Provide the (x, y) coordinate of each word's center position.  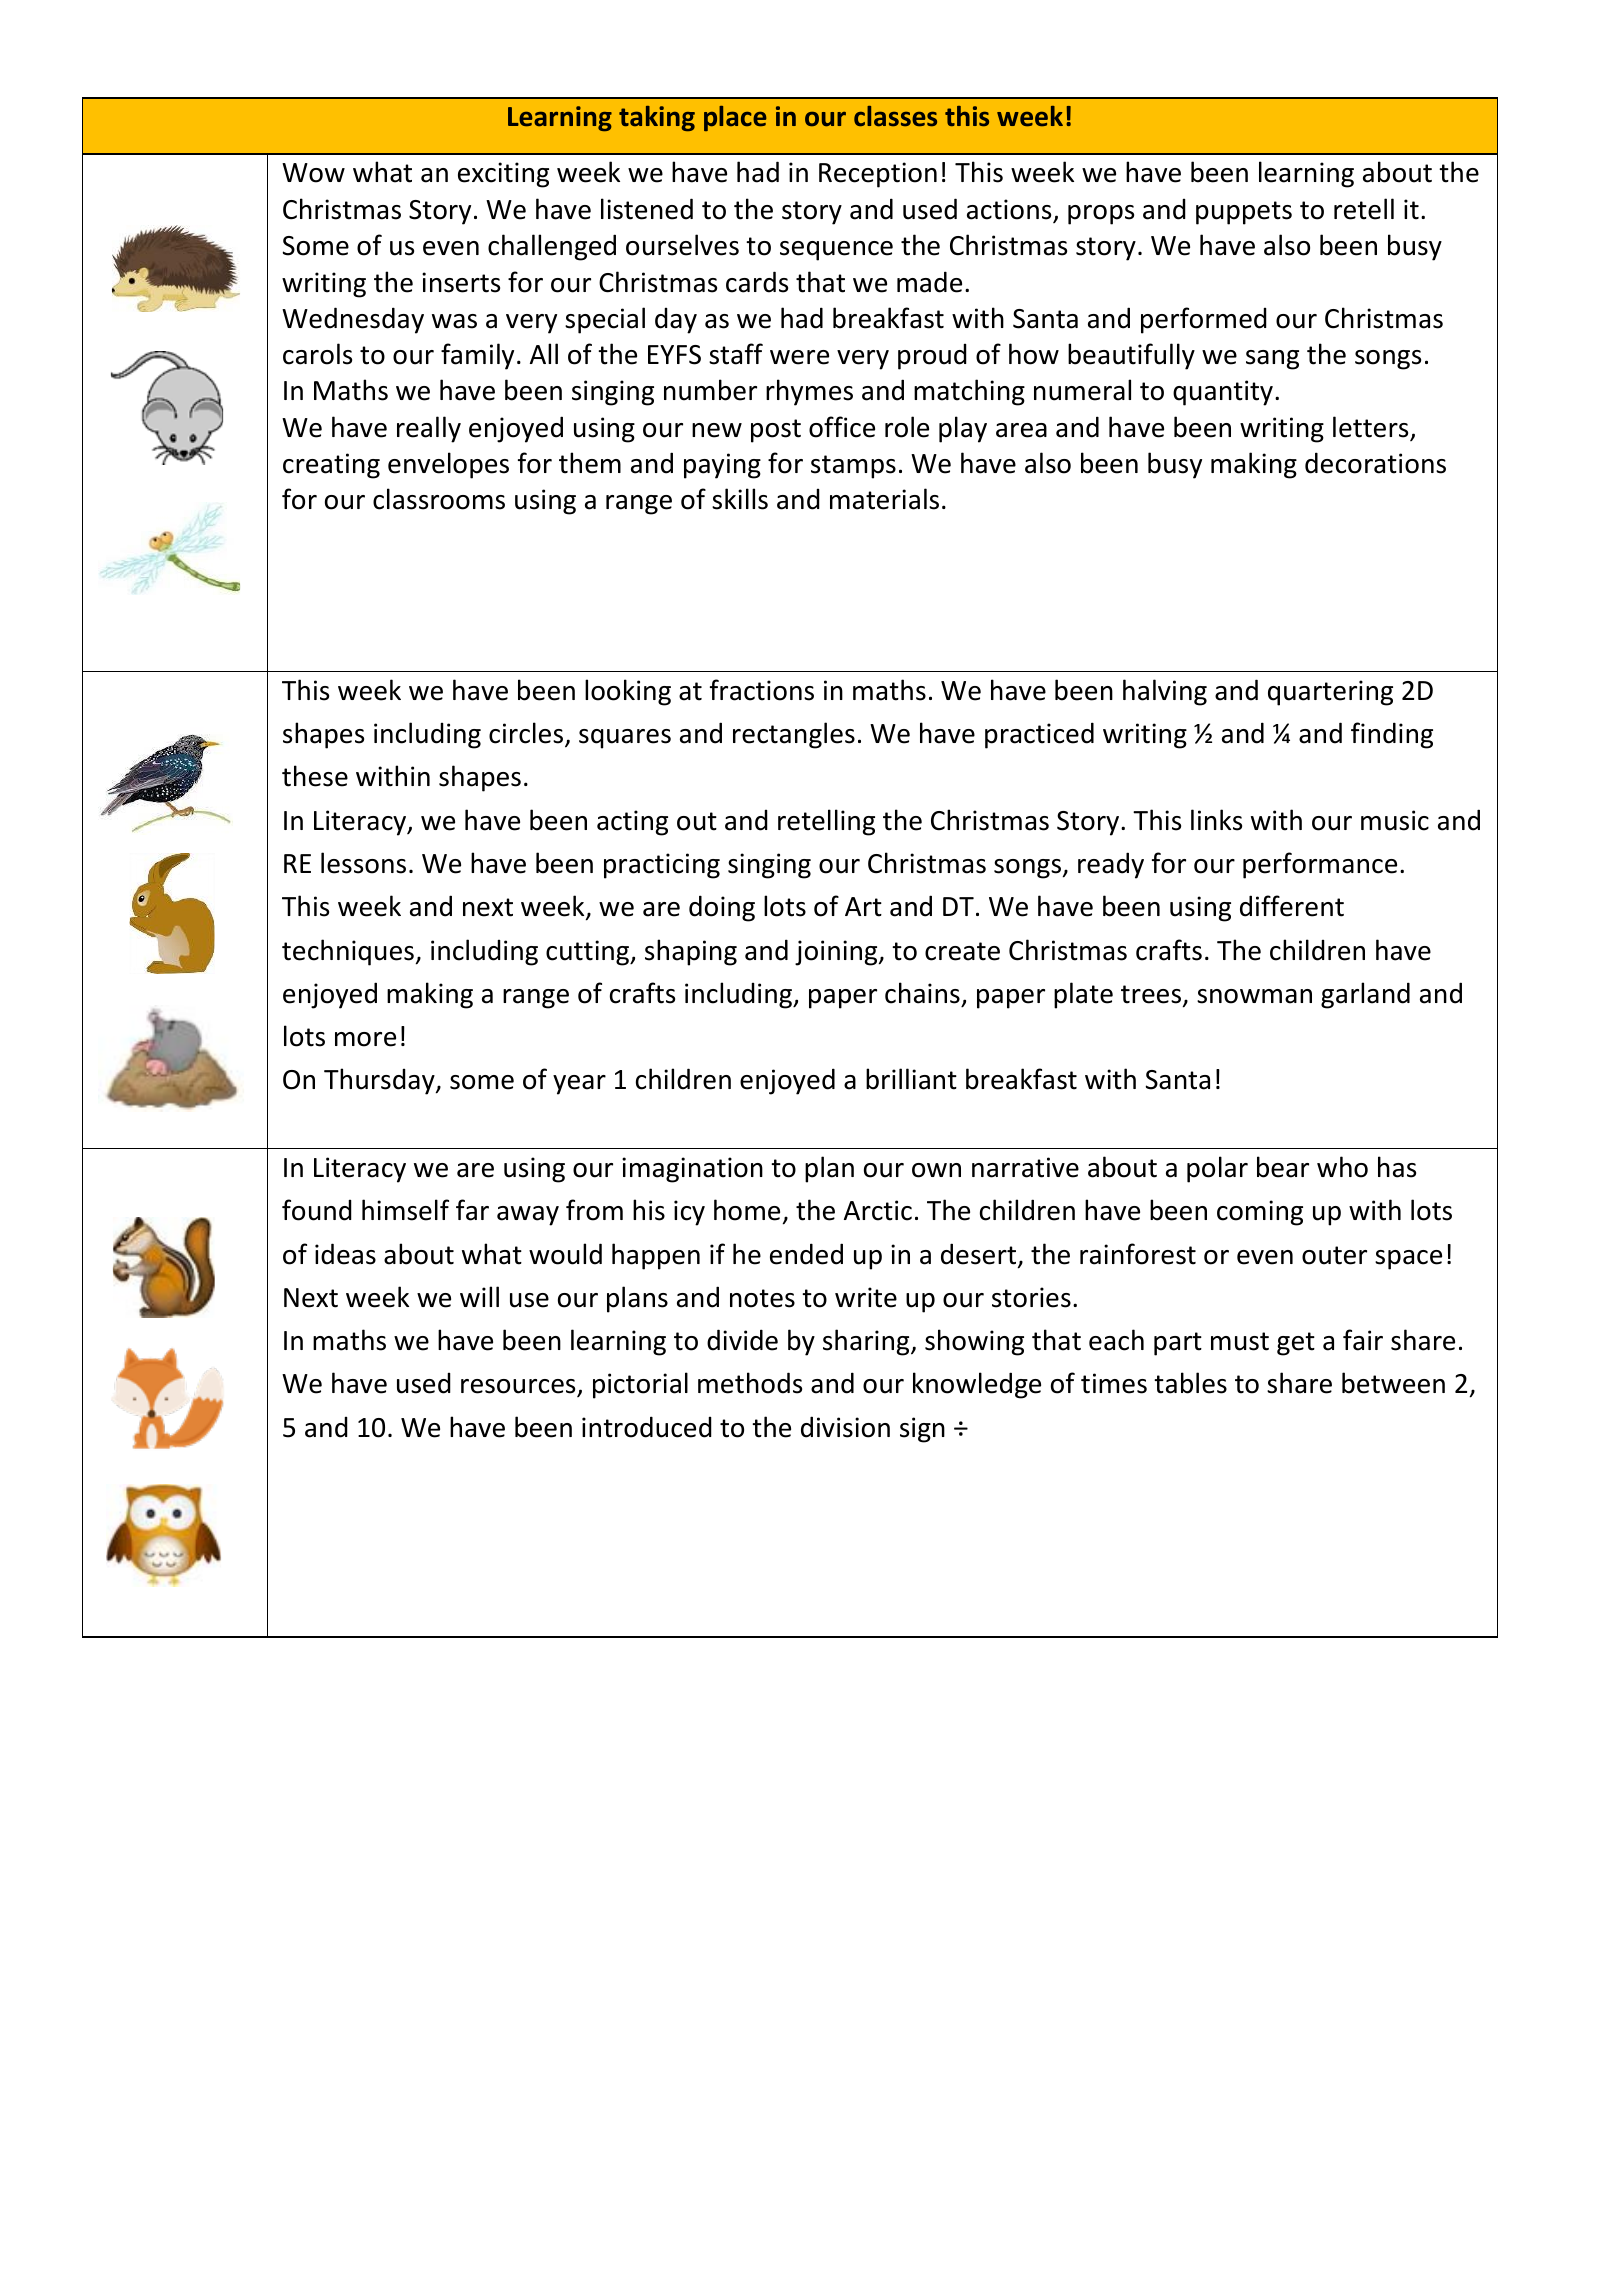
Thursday (380, 1081)
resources (519, 1388)
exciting (503, 175)
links (1216, 820)
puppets (1244, 213)
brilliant (911, 1079)
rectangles (794, 735)
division (845, 1427)
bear (1283, 1167)
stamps (853, 467)
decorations (1375, 463)
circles (527, 734)
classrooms (439, 499)
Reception (878, 175)
